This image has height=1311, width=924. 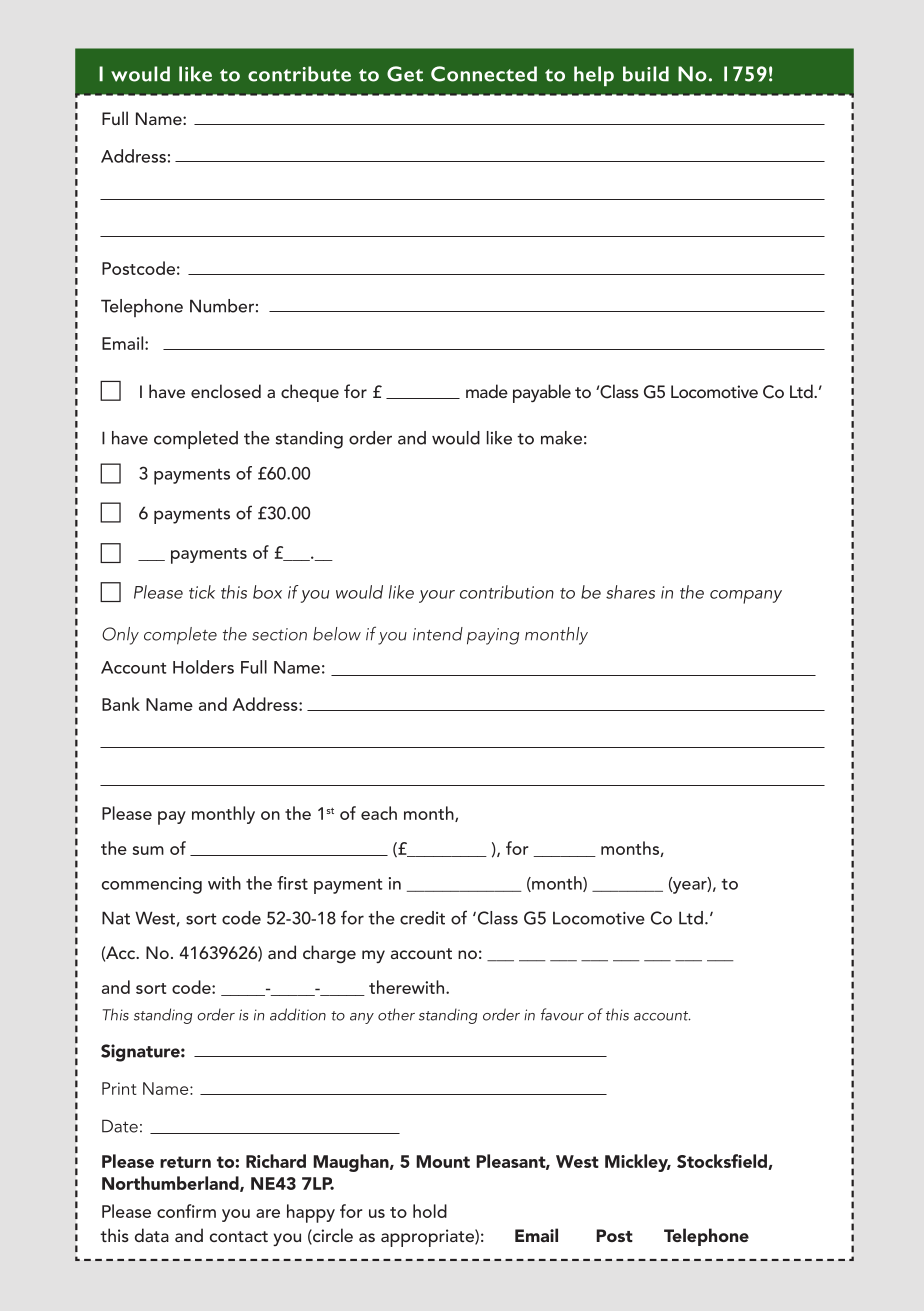 What do you see at coordinates (202, 592) in the image?
I see `tick` at bounding box center [202, 592].
